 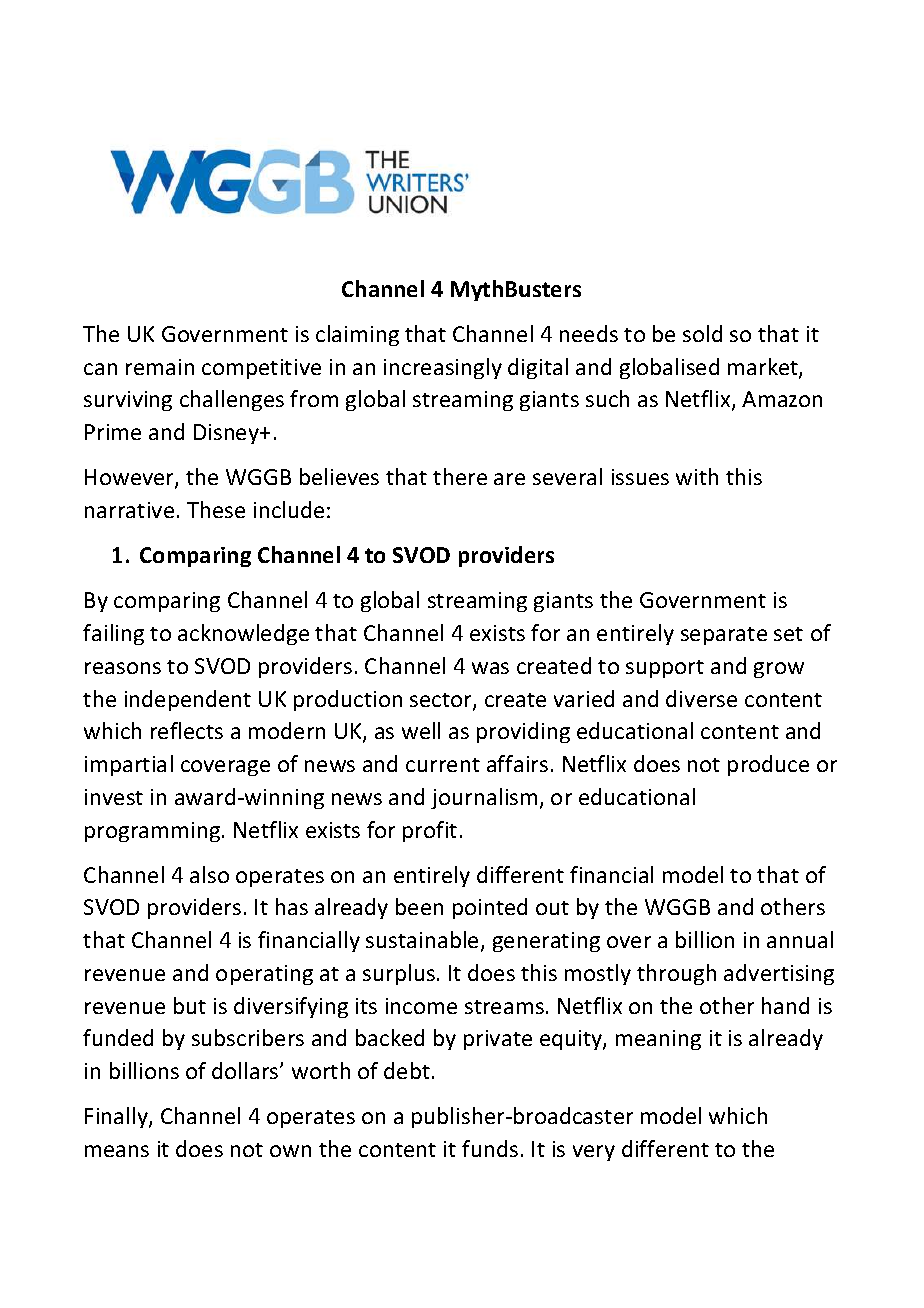 I want to click on very, so click(x=594, y=1153).
